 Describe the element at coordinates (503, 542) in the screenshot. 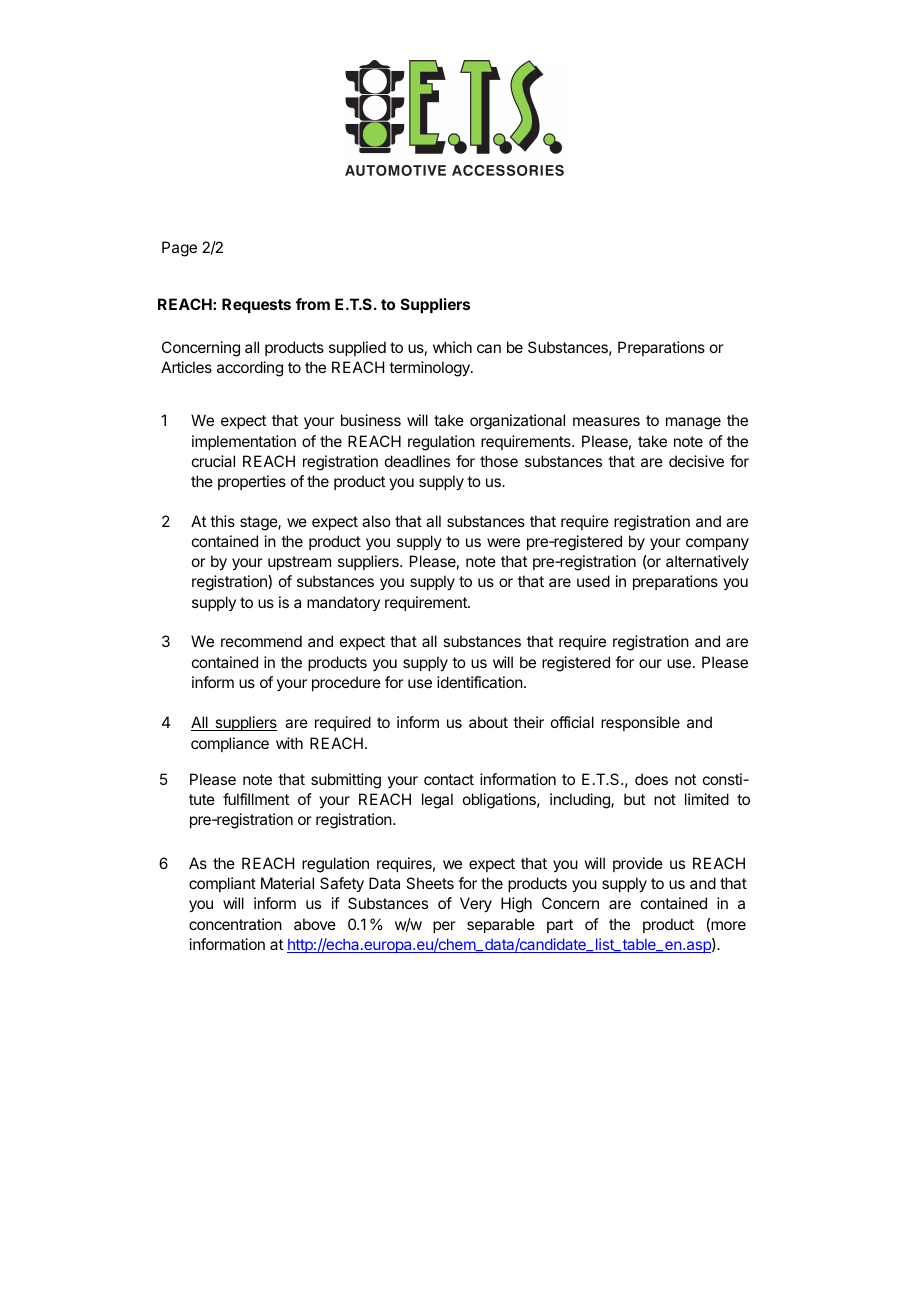

I see `were` at that location.
